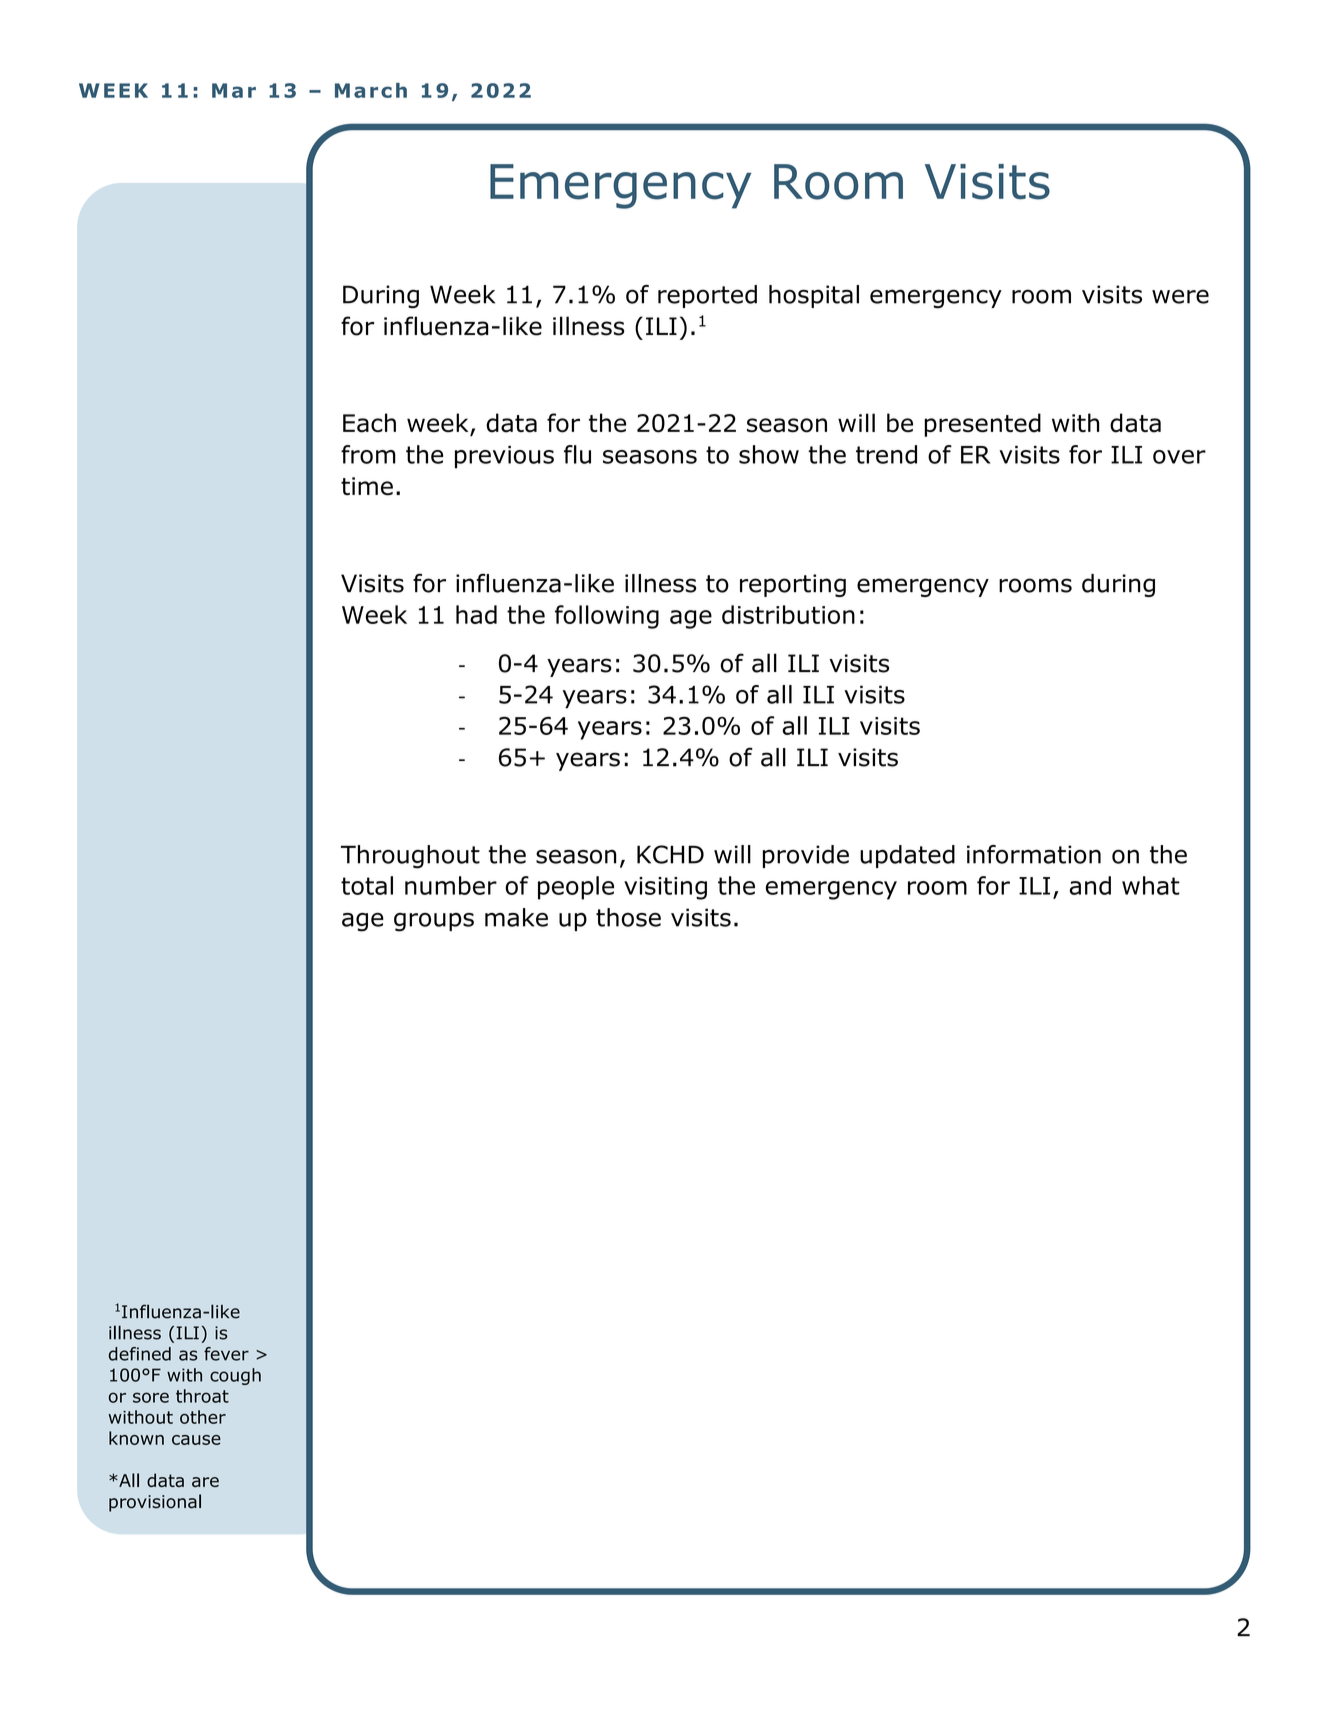  I want to click on reported, so click(707, 296).
